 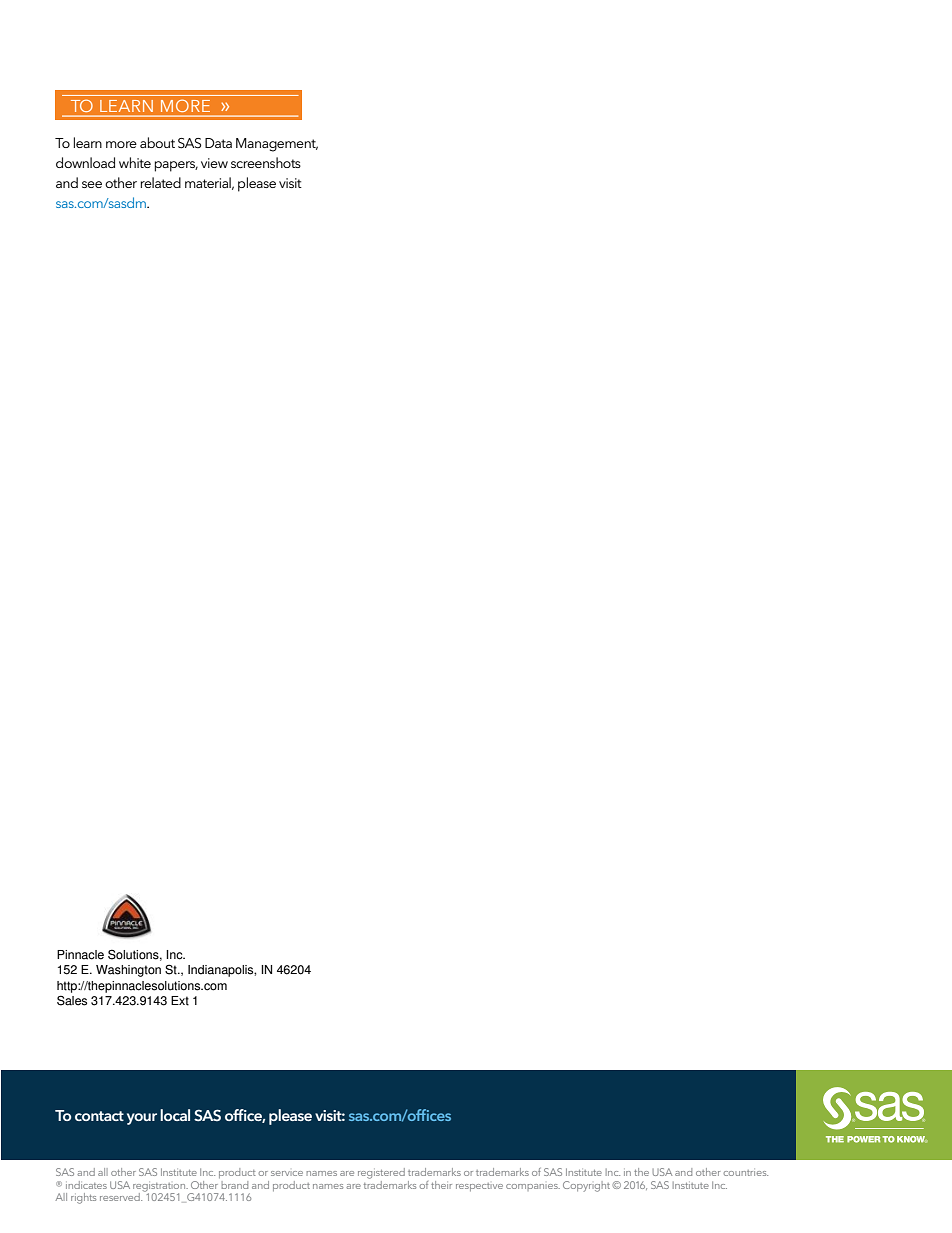 I want to click on screenshots, so click(x=266, y=162).
